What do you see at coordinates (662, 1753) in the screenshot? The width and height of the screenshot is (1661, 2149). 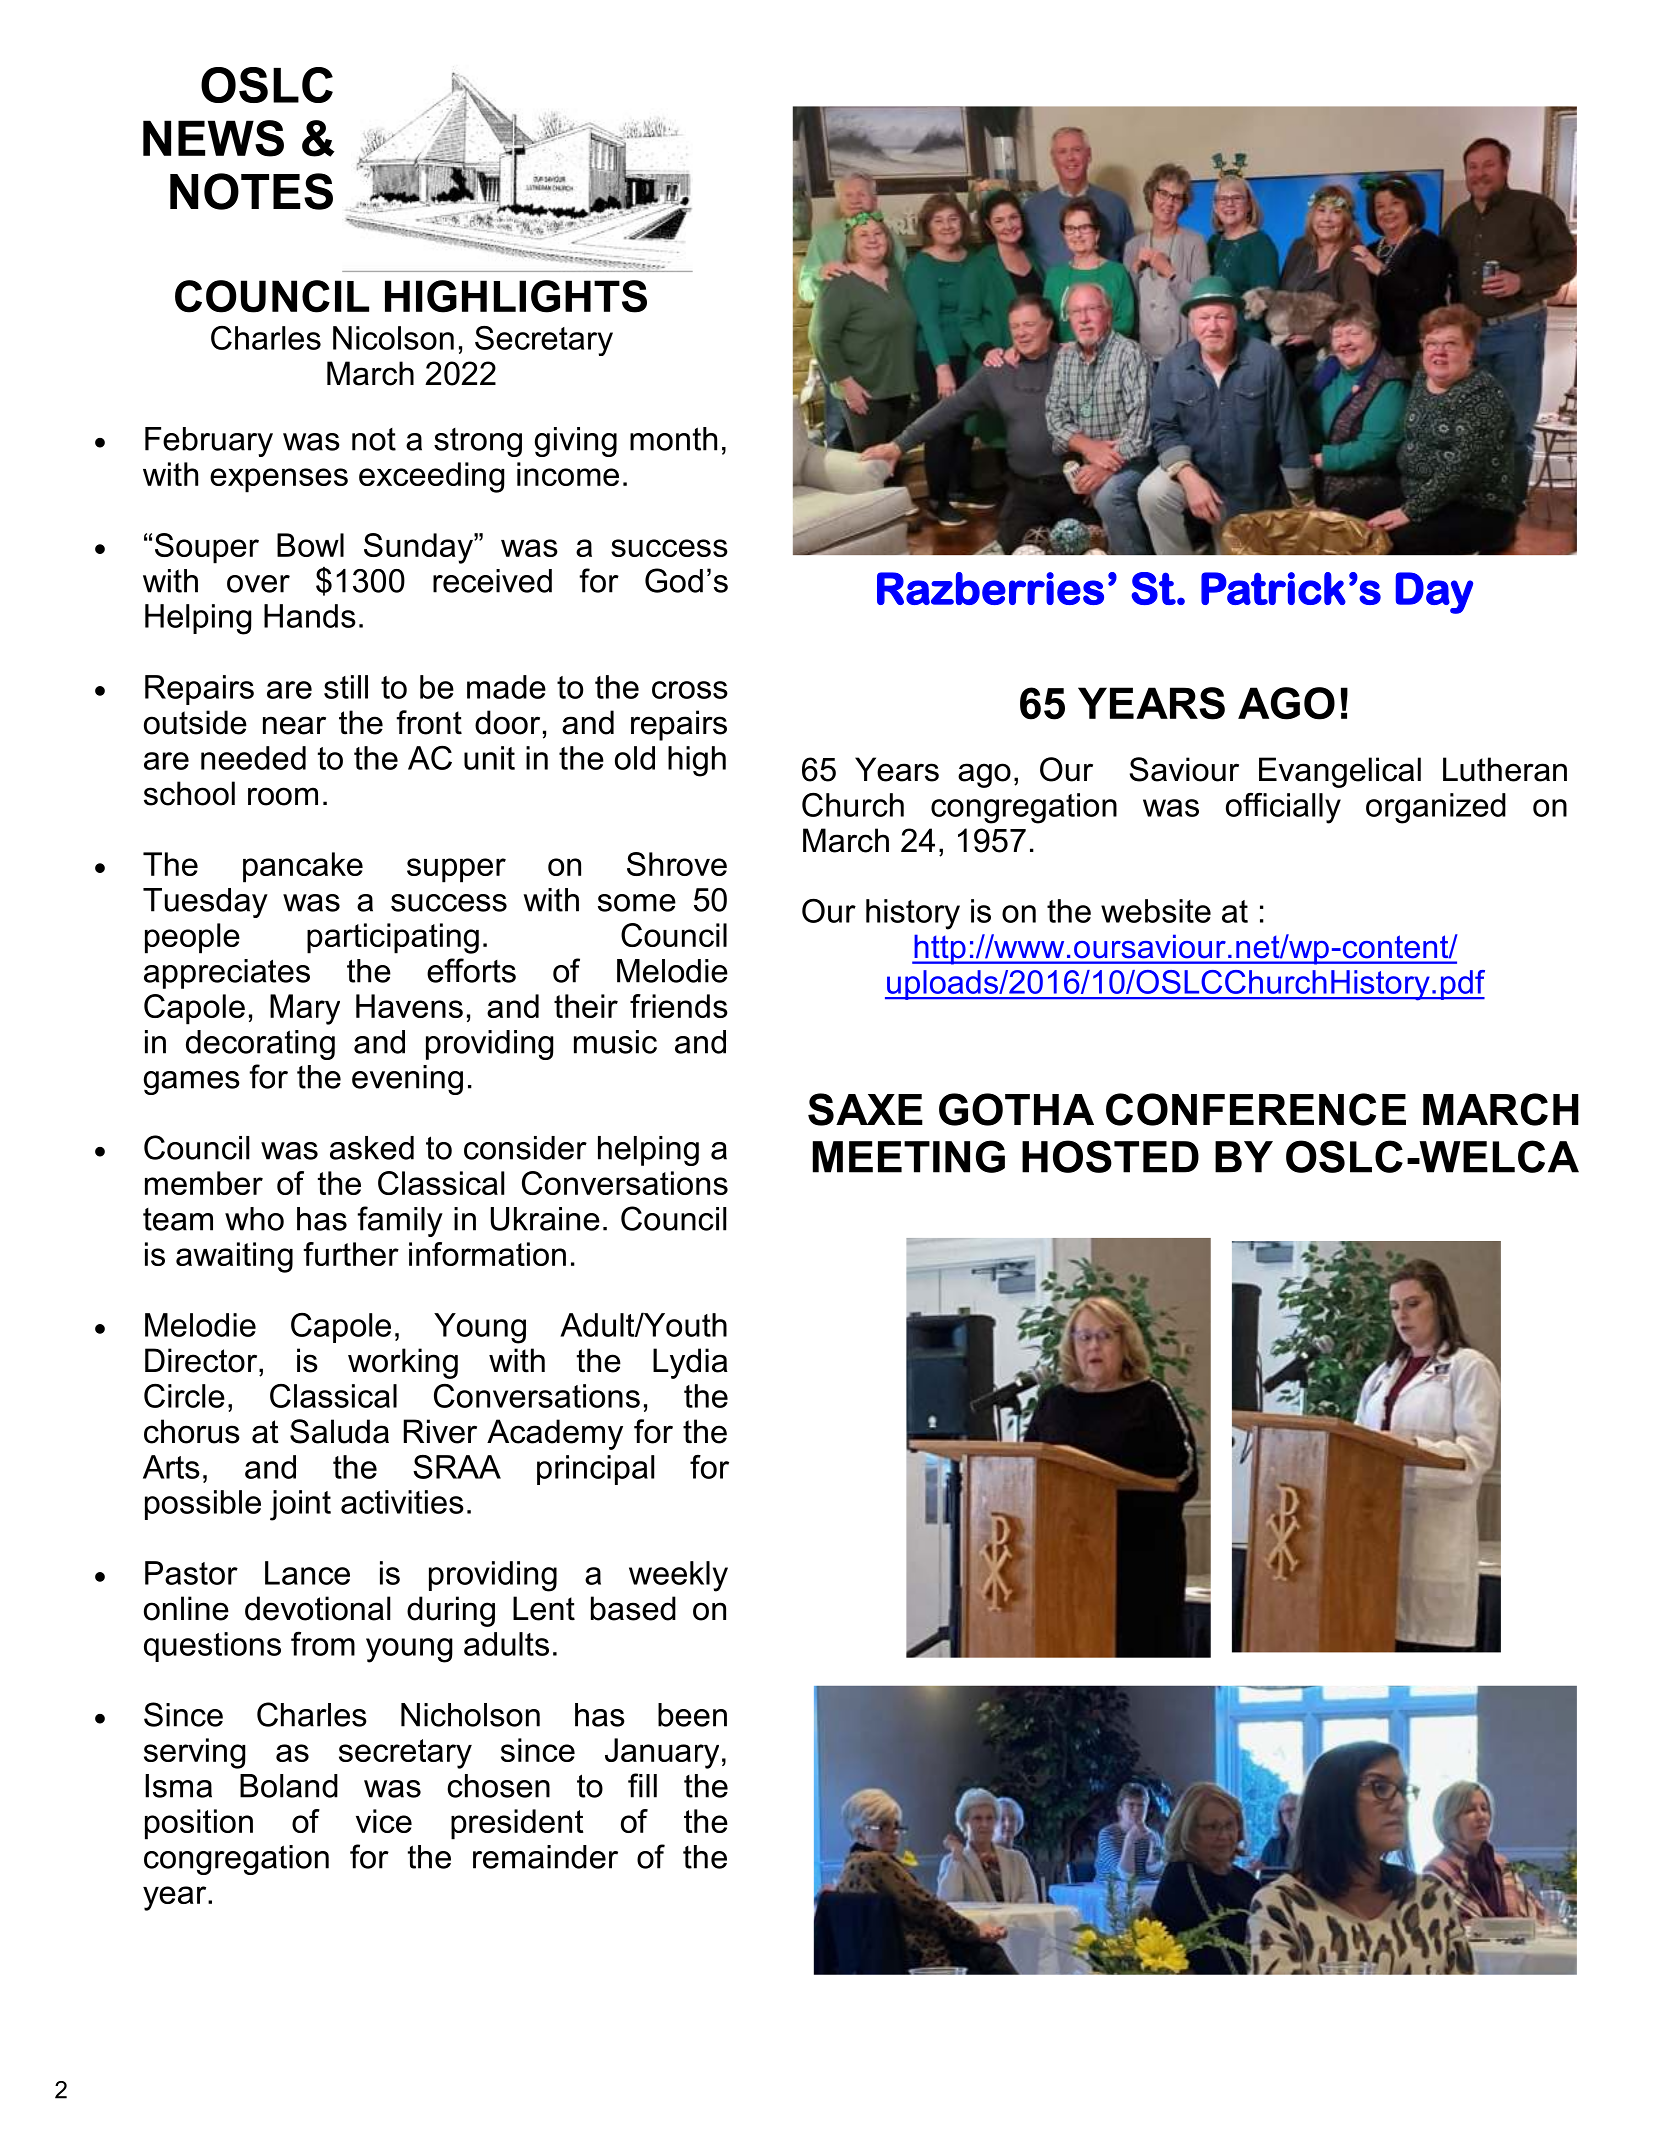 I see `January` at bounding box center [662, 1753].
